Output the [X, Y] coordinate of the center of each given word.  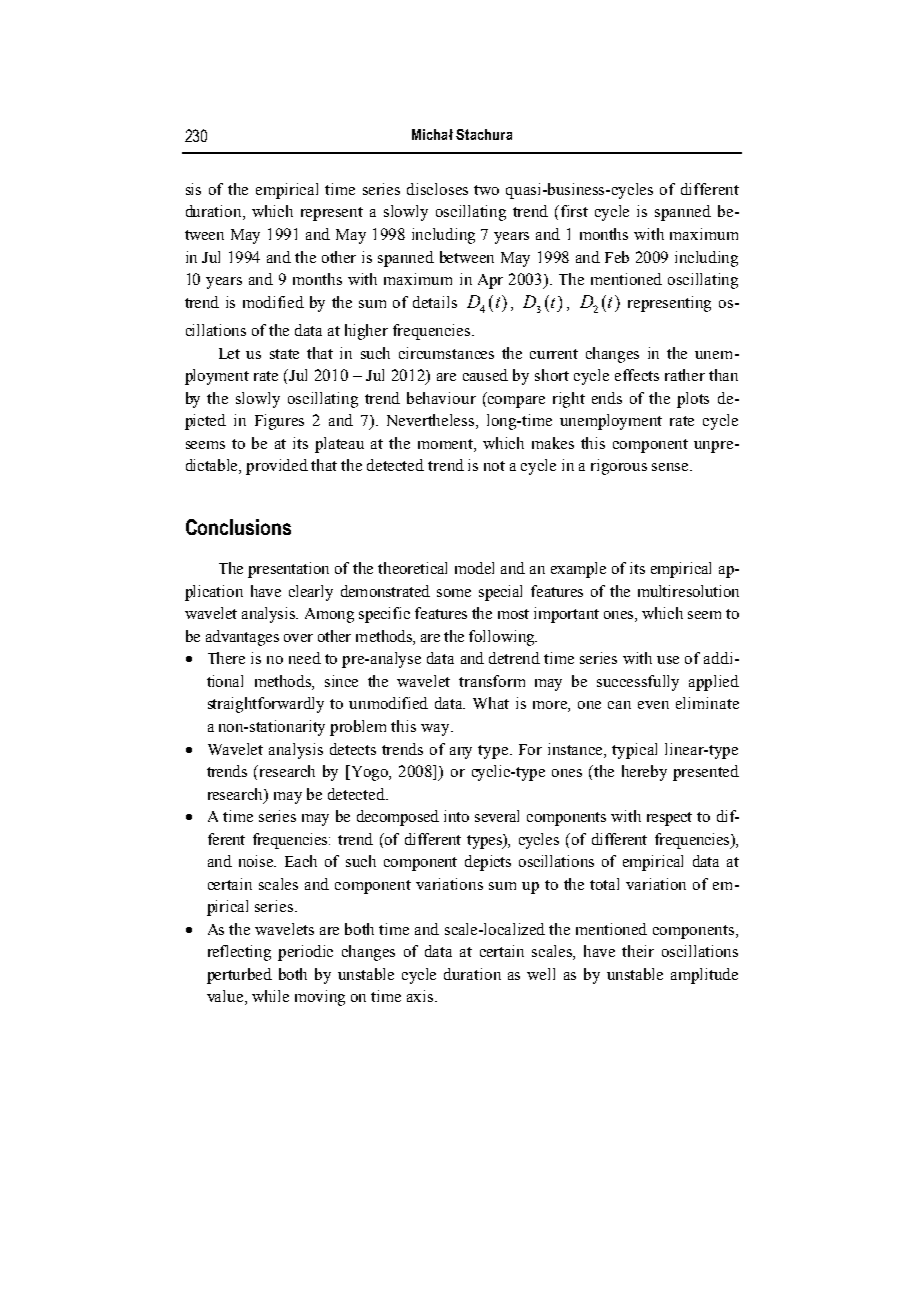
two [486, 190]
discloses [437, 189]
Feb [617, 257]
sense [671, 467]
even [653, 705]
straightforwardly [266, 705]
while [270, 996]
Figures [279, 422]
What [491, 703]
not [494, 466]
